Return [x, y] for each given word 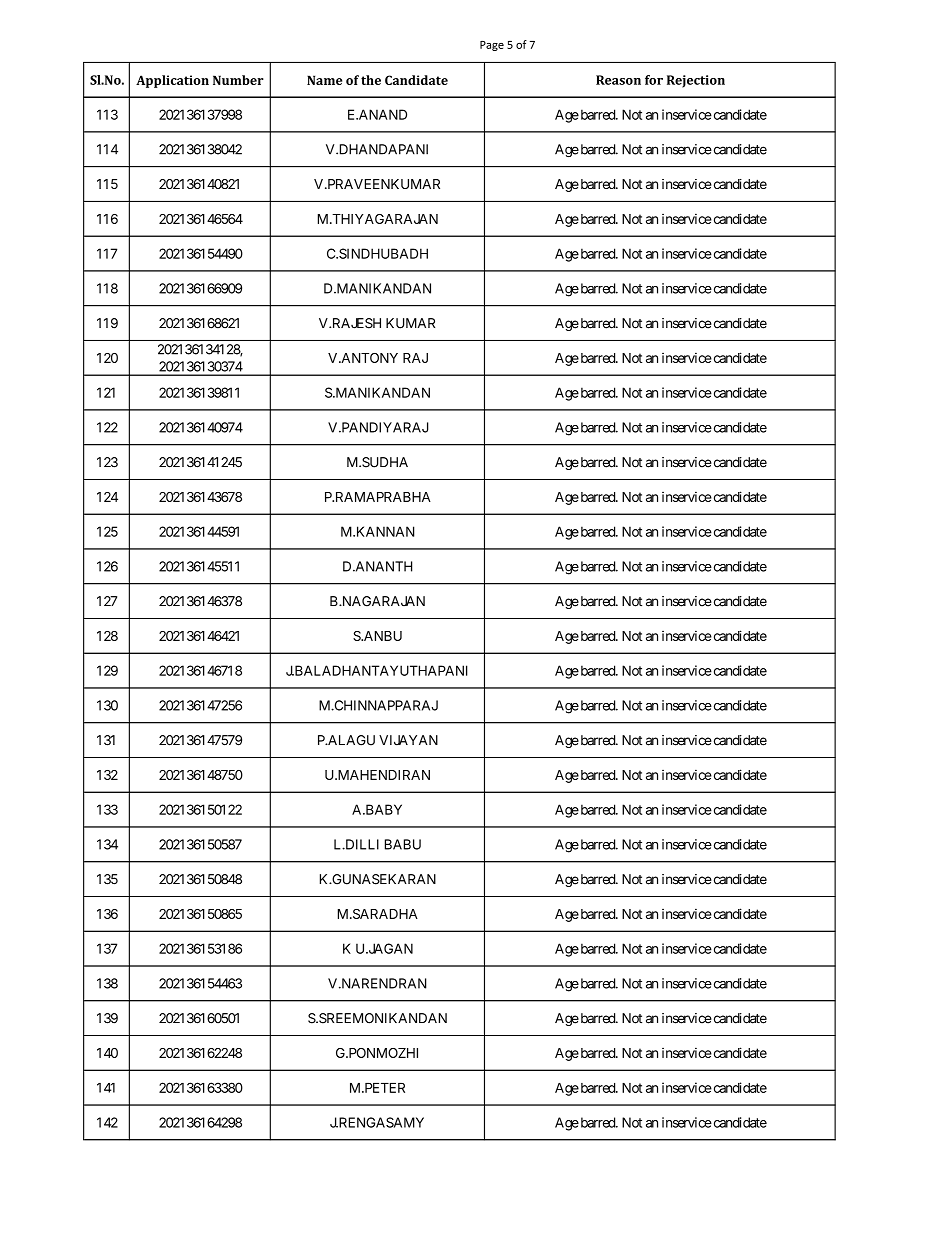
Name [324, 80]
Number [238, 80]
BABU [403, 844]
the [371, 80]
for [654, 80]
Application [172, 81]
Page [492, 46]
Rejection [696, 81]
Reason [618, 80]
